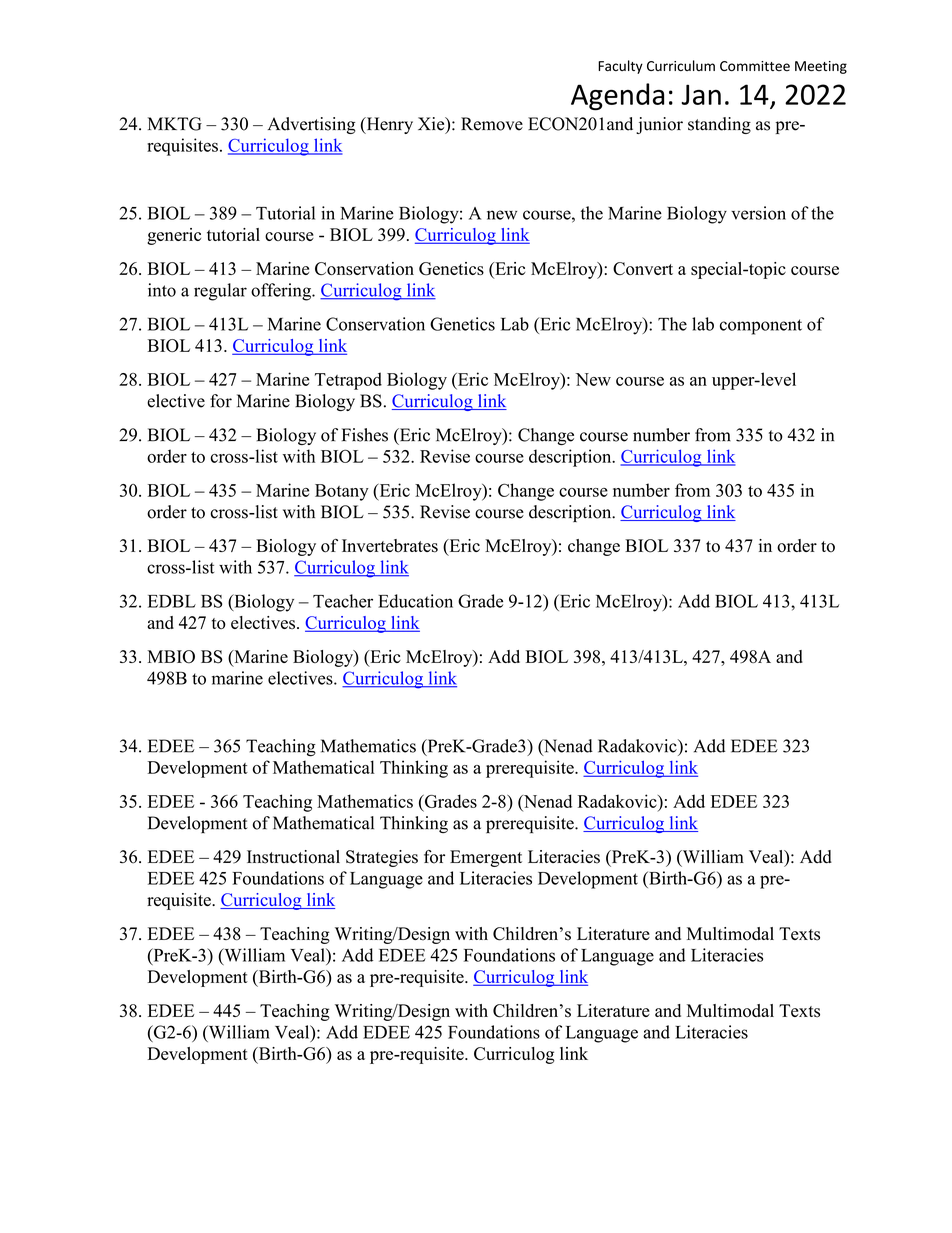 This screenshot has width=952, height=1233. What do you see at coordinates (365, 435) in the screenshot?
I see `Fishes` at bounding box center [365, 435].
